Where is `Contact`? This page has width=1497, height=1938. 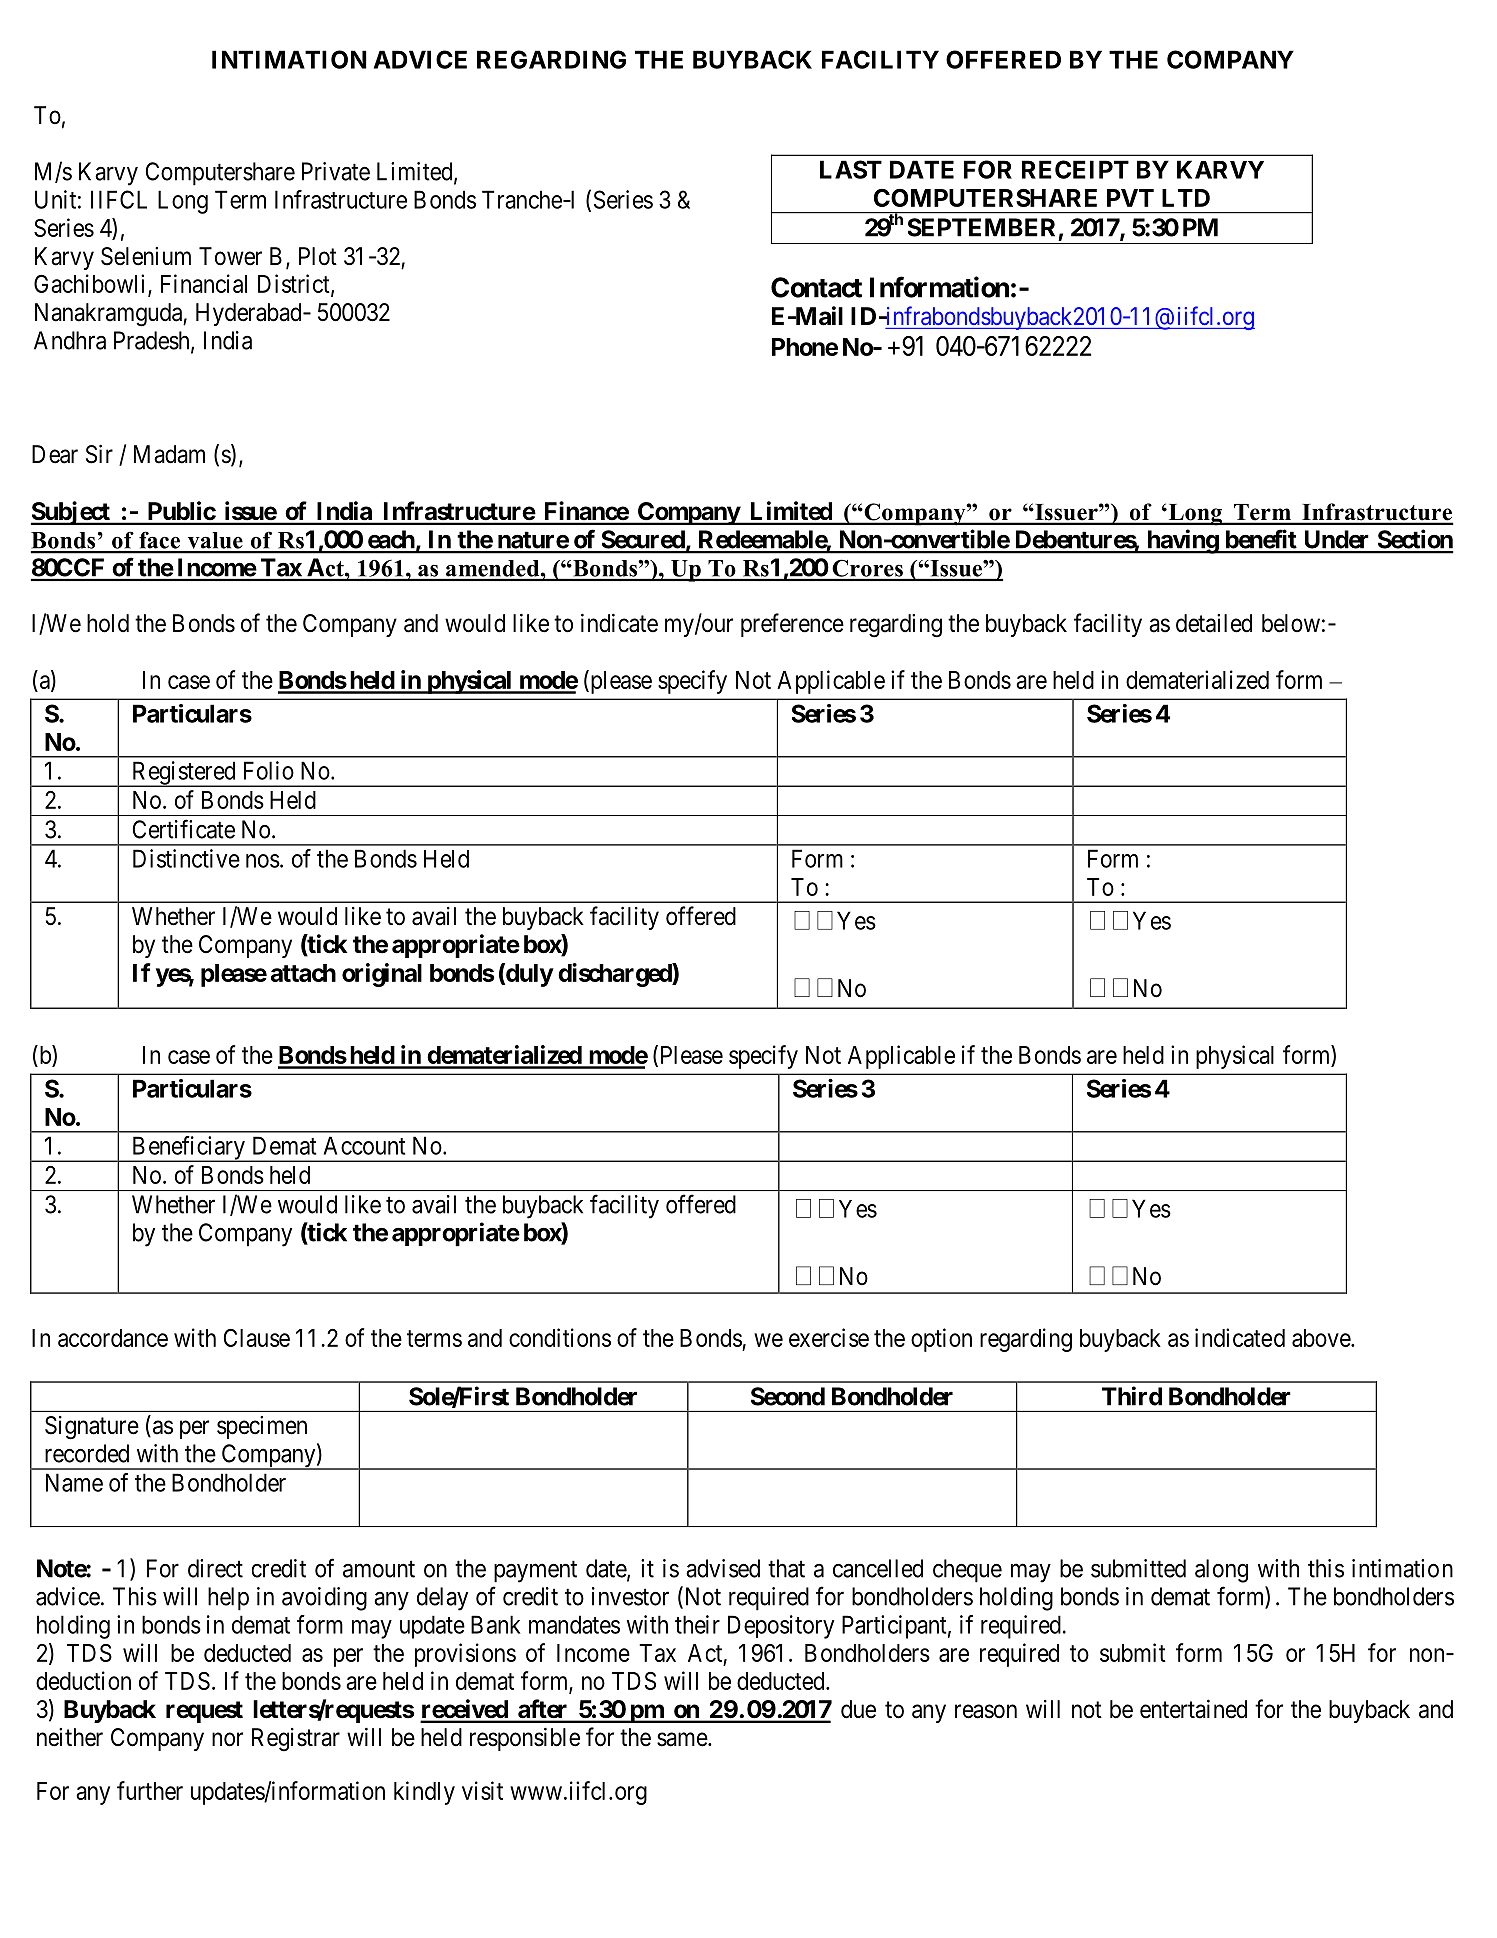 Contact is located at coordinates (816, 287).
